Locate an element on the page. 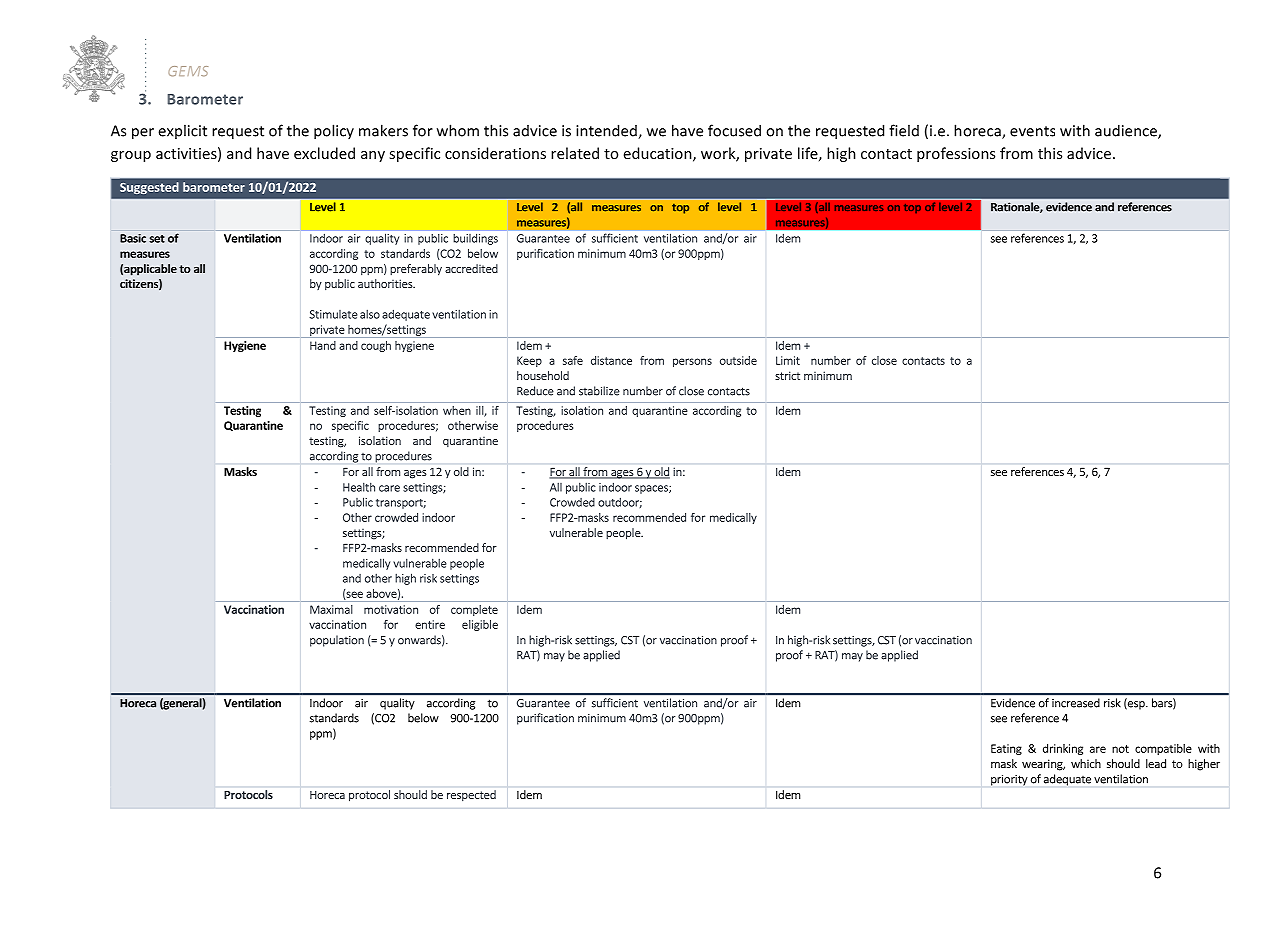 Image resolution: width=1272 pixels, height=952 pixels. intended is located at coordinates (607, 131).
